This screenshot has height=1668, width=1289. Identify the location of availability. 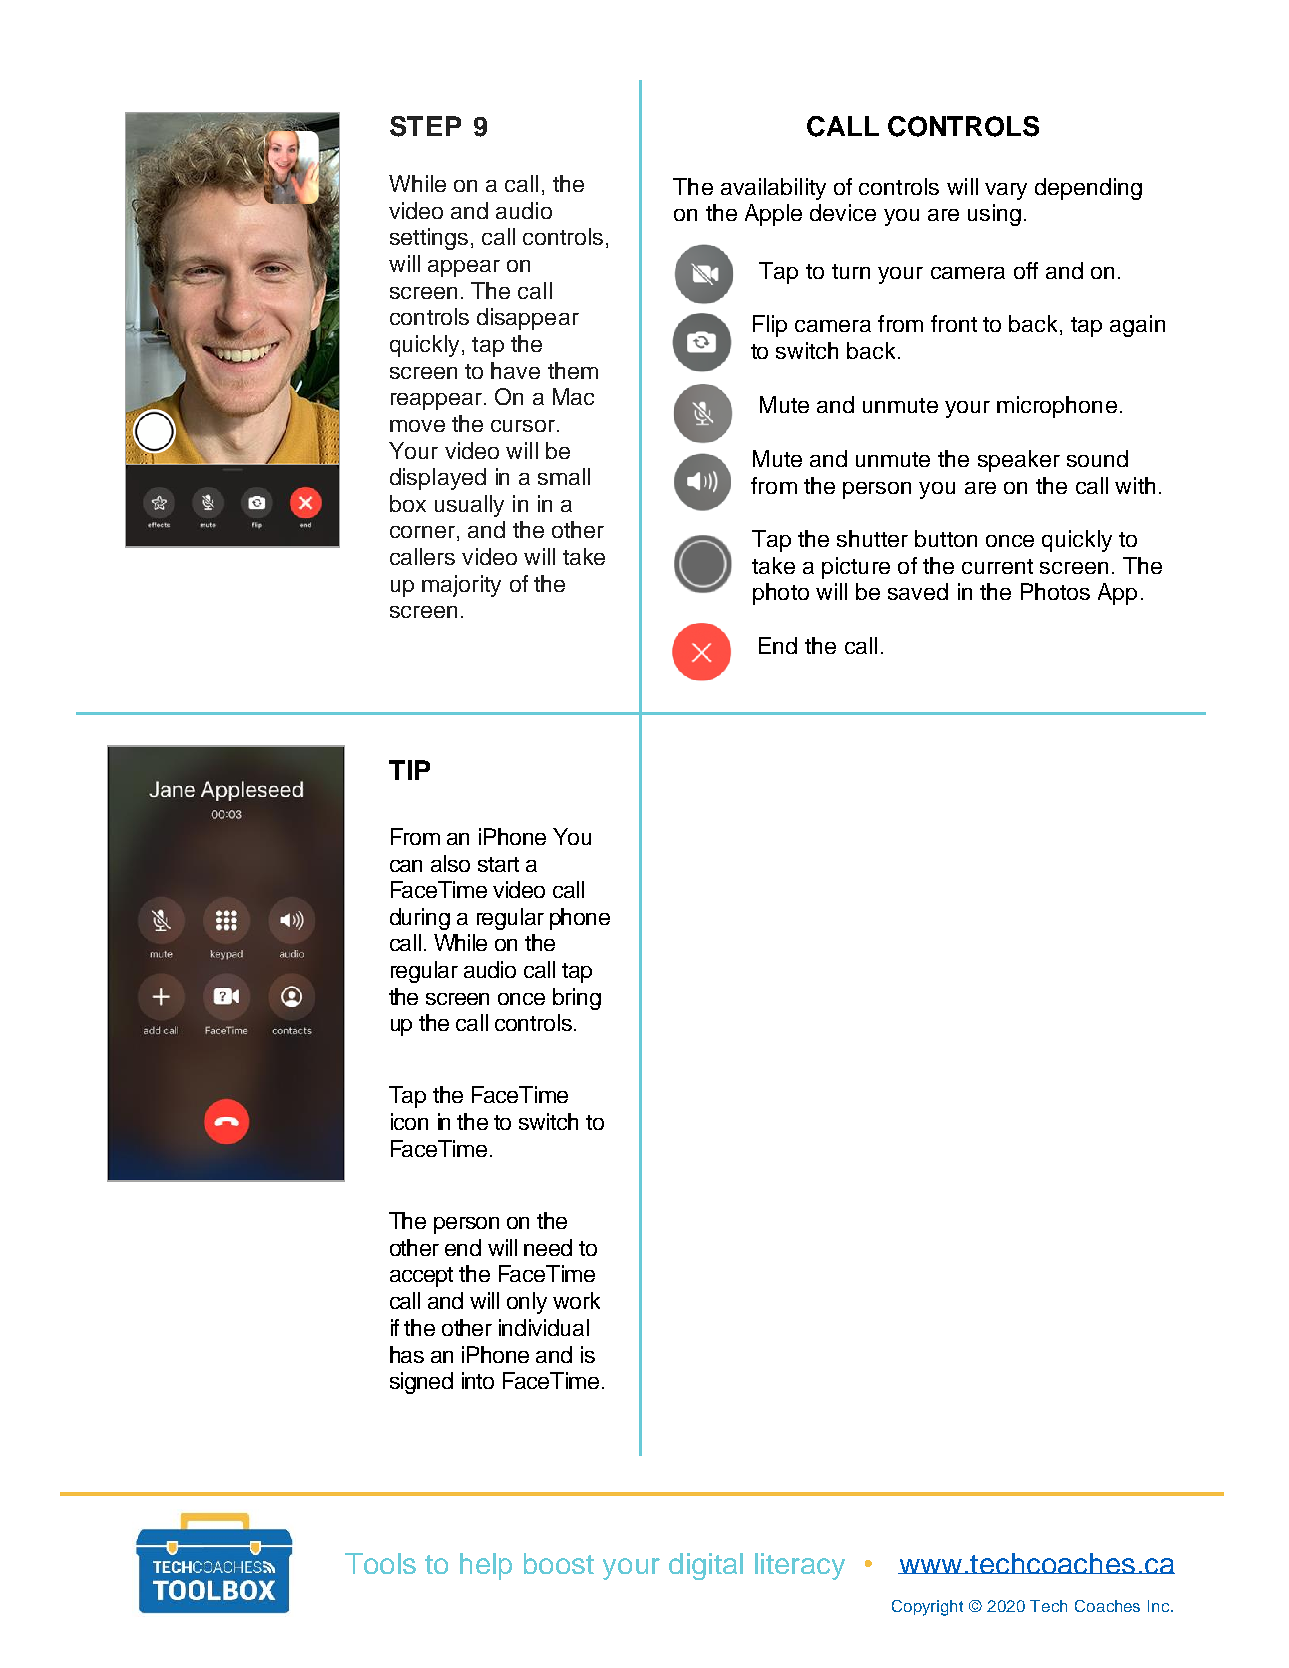
(773, 189).
